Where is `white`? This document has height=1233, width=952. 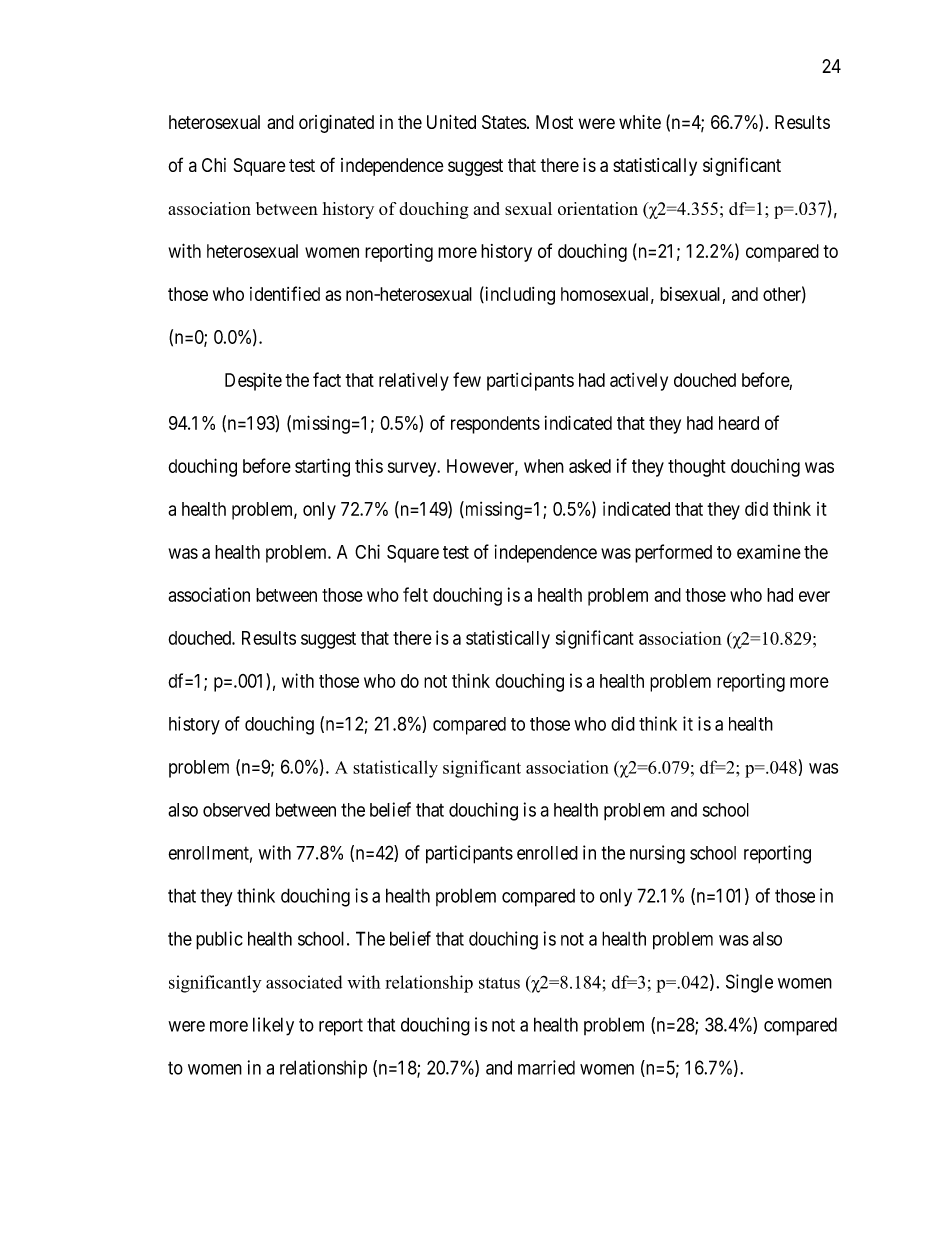
white is located at coordinates (640, 122).
